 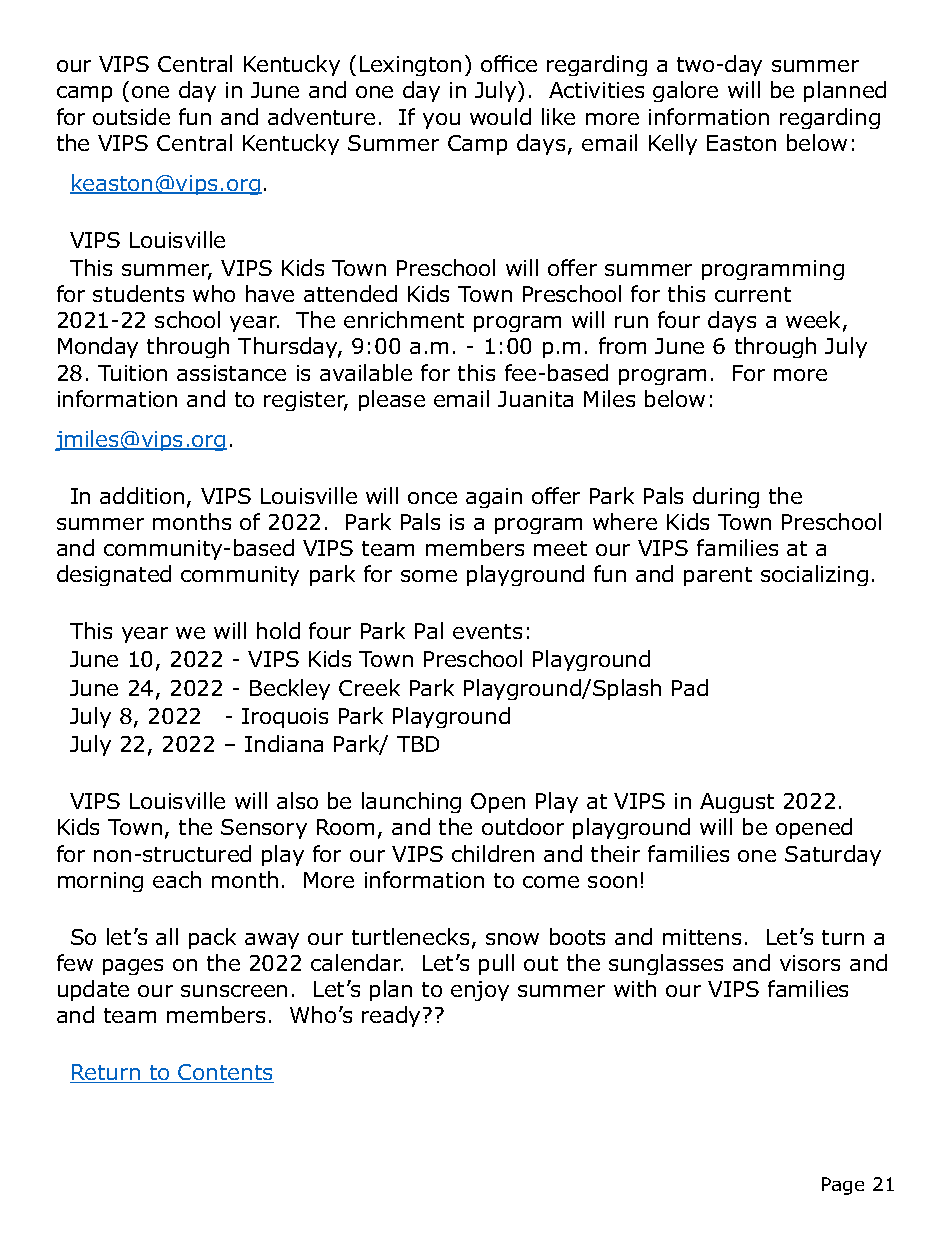 What do you see at coordinates (753, 294) in the page?
I see `current` at bounding box center [753, 294].
